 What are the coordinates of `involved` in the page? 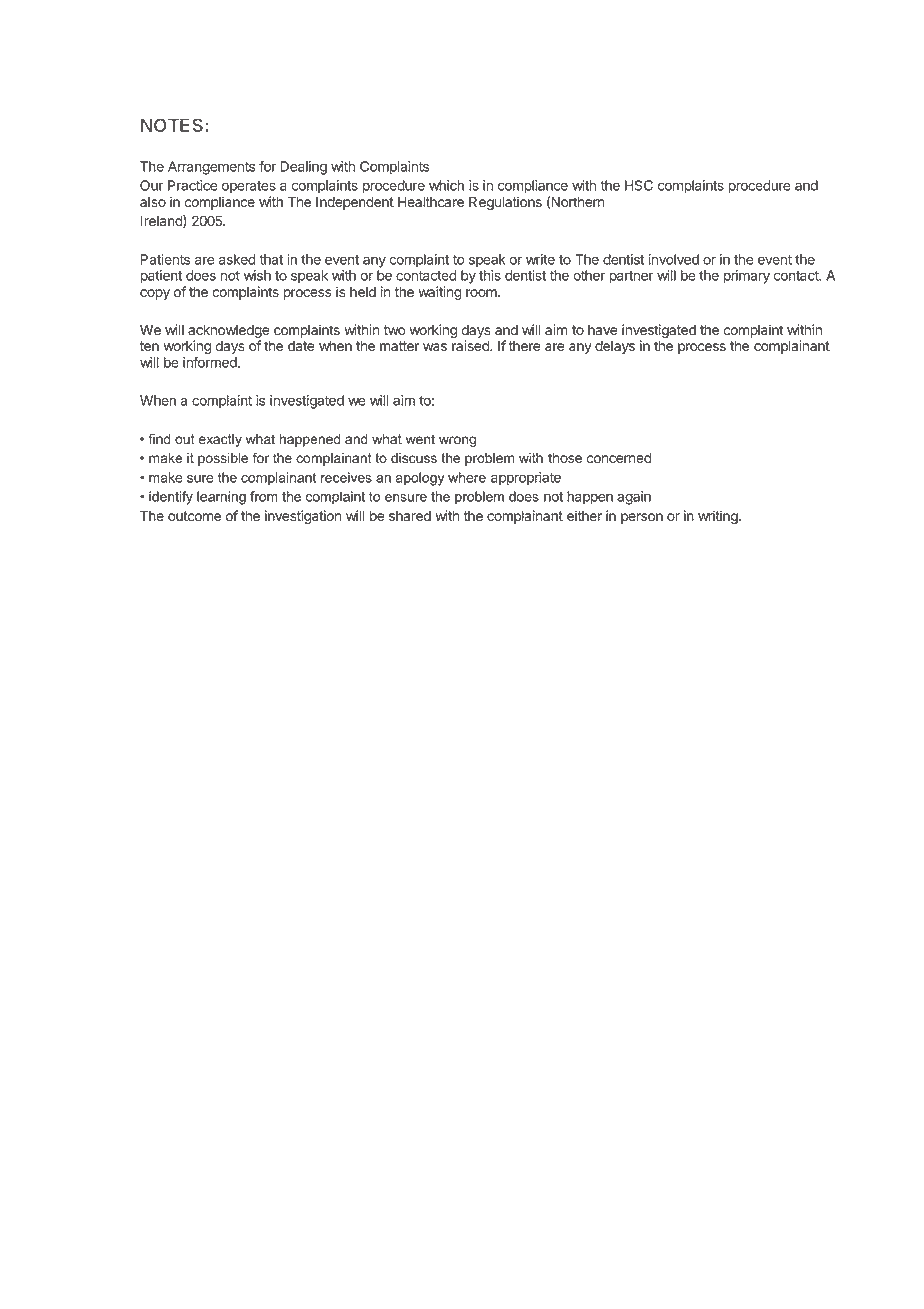 It's located at (674, 259).
